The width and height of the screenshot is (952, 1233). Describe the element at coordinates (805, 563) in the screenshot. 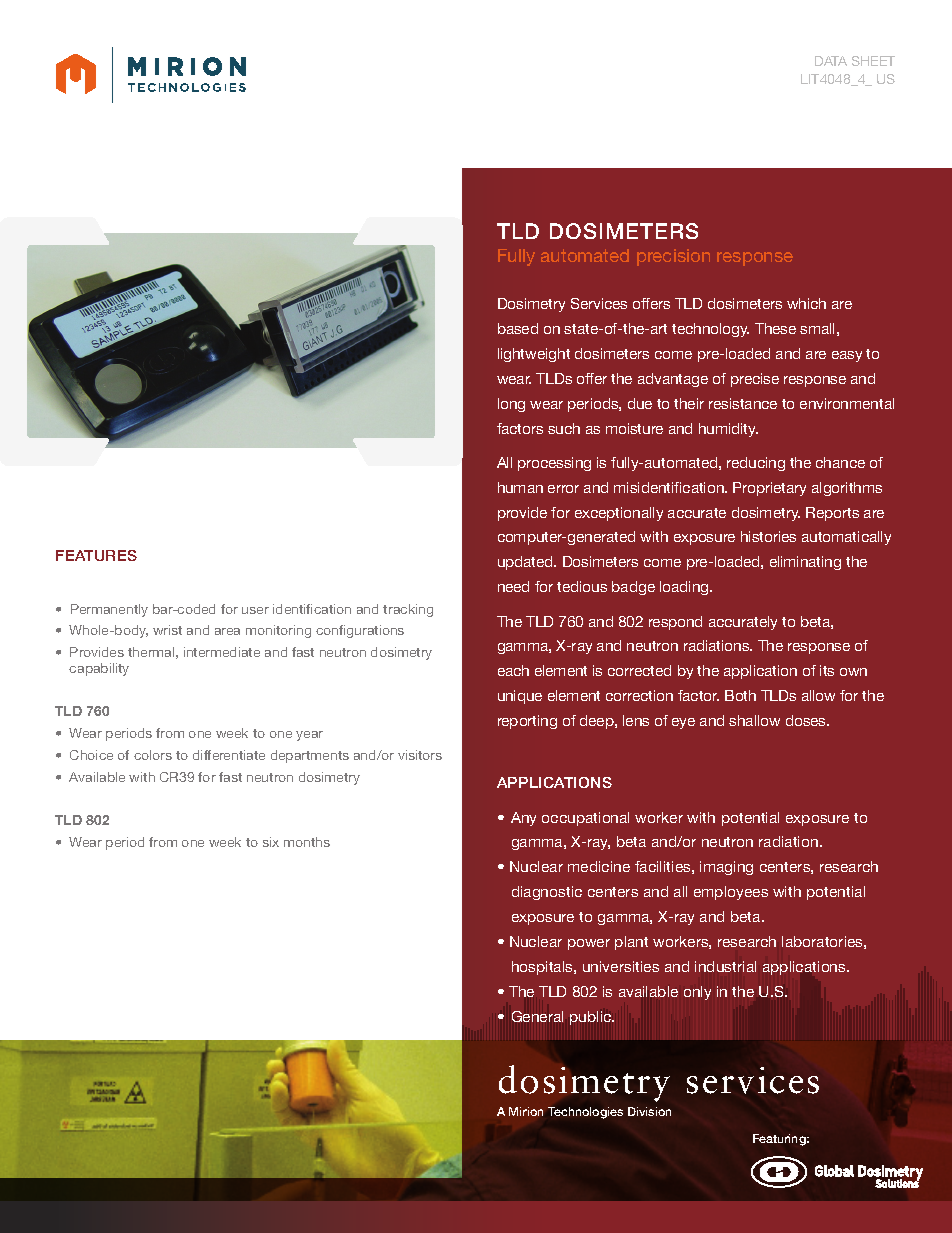

I see `eliminating` at that location.
